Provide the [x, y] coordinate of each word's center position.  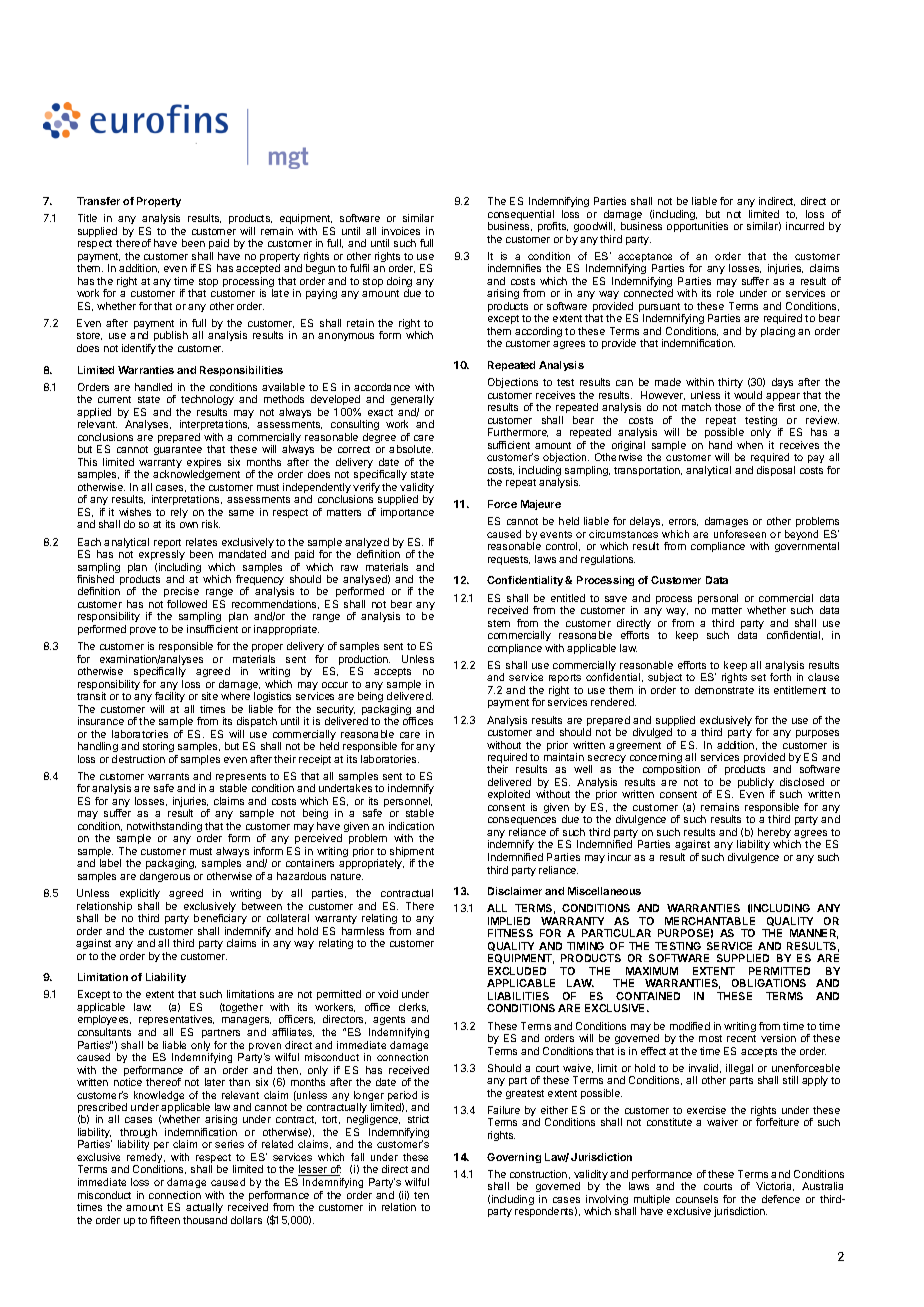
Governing [514, 1158]
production [364, 661]
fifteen [165, 1220]
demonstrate [724, 690]
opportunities [697, 227]
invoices [401, 231]
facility [170, 699]
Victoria [775, 1186]
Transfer [98, 201]
